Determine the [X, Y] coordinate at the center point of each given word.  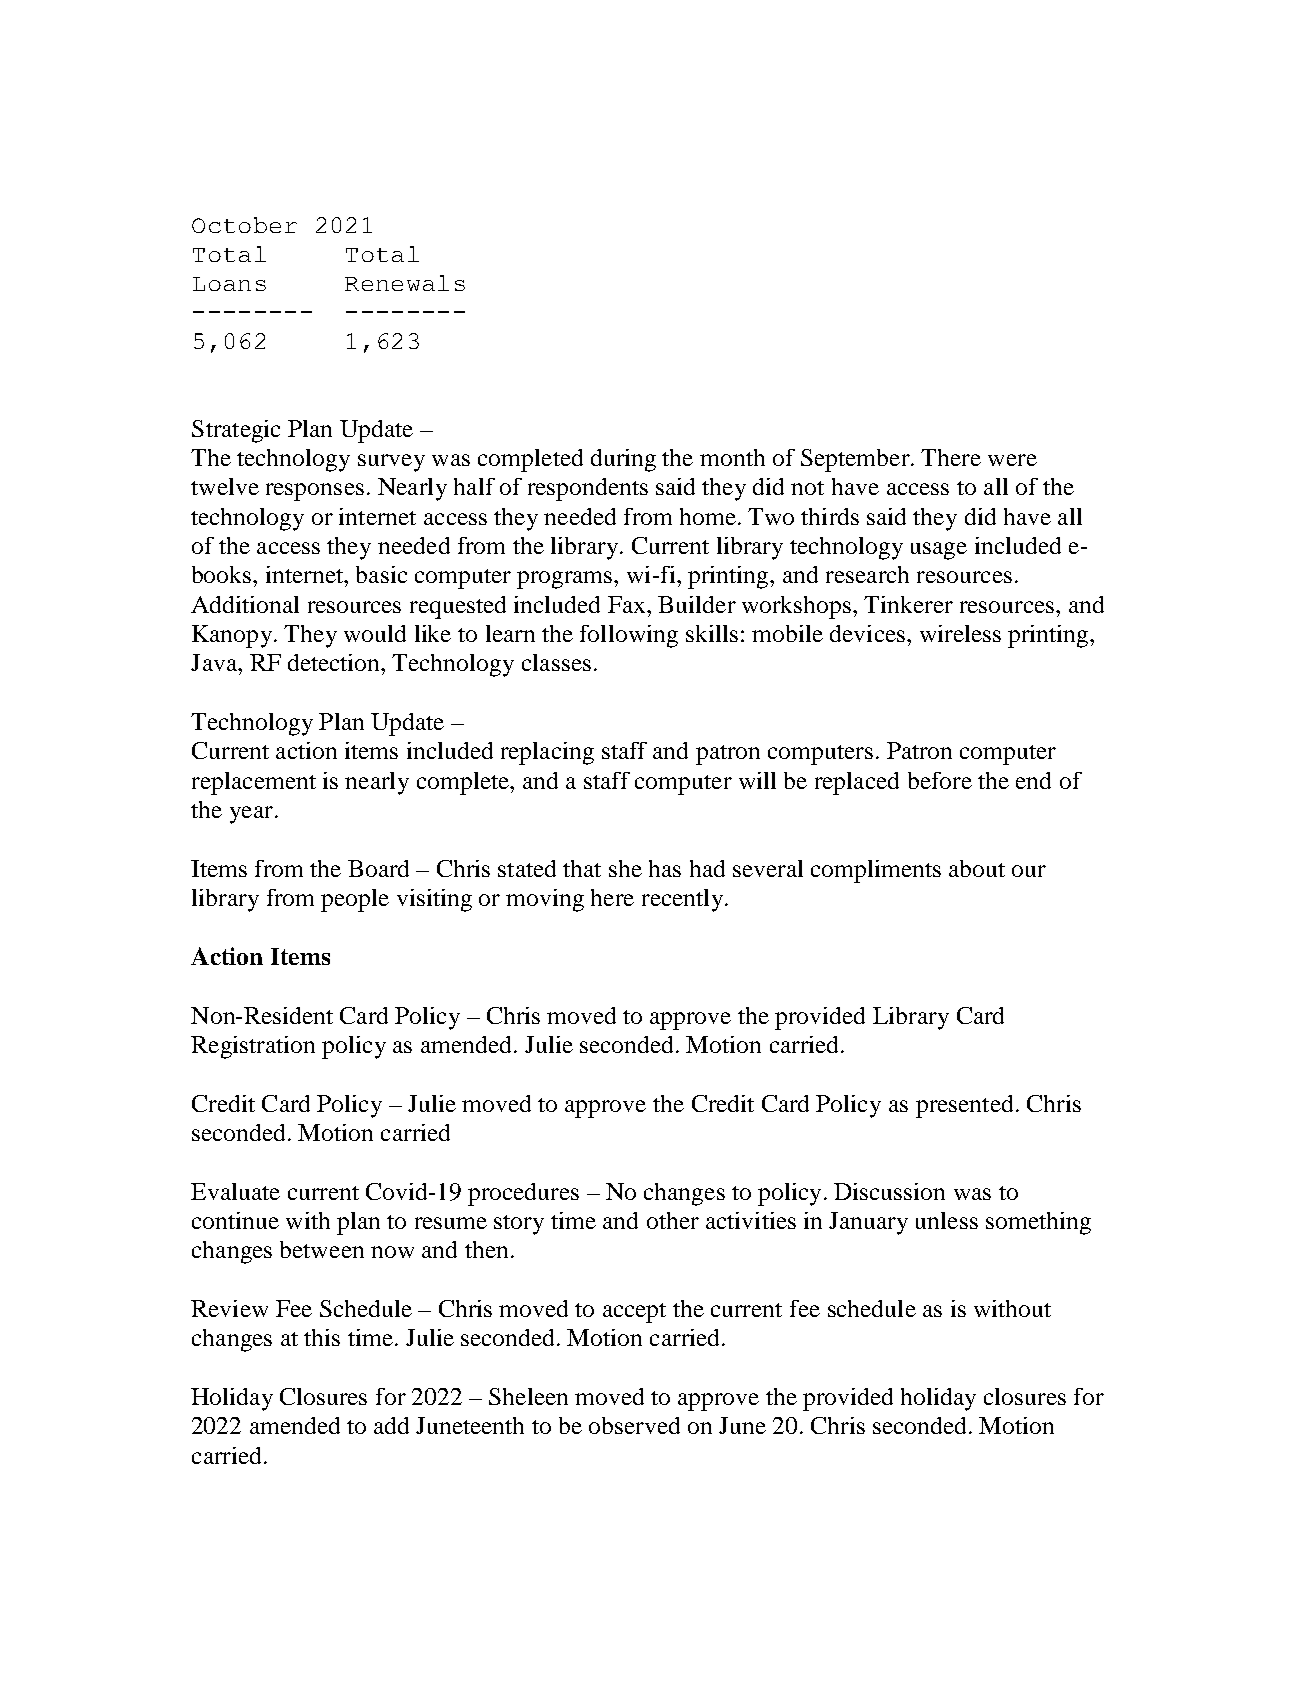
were [1012, 460]
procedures [523, 1194]
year [251, 815]
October [244, 225]
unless [947, 1220]
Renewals [405, 283]
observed [634, 1425]
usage [939, 551]
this [322, 1337]
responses [315, 492]
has [665, 868]
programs [566, 580]
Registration [253, 1047]
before [940, 780]
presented [964, 1106]
